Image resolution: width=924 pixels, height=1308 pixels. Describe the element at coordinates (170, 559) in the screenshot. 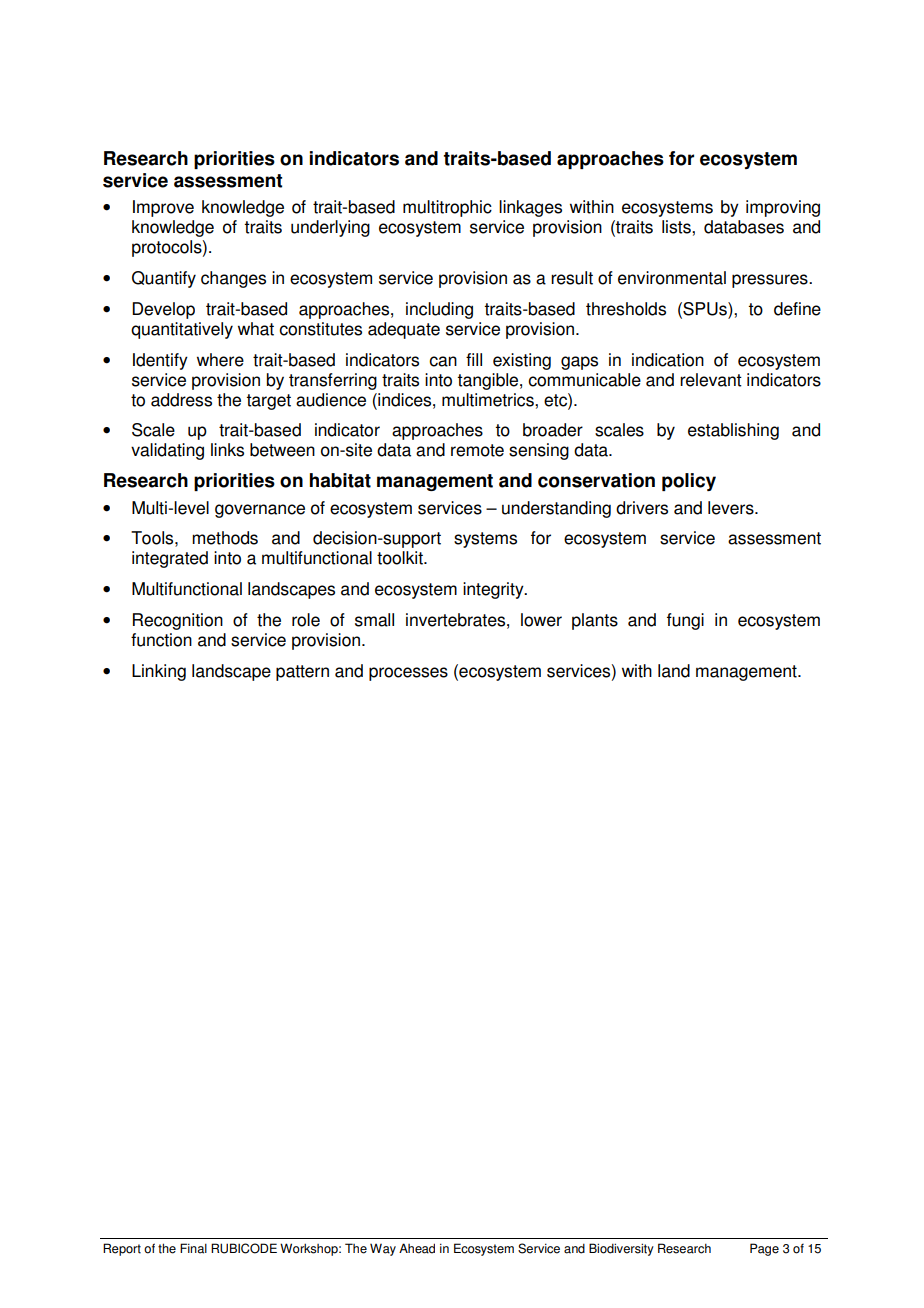

I see `integrated` at that location.
